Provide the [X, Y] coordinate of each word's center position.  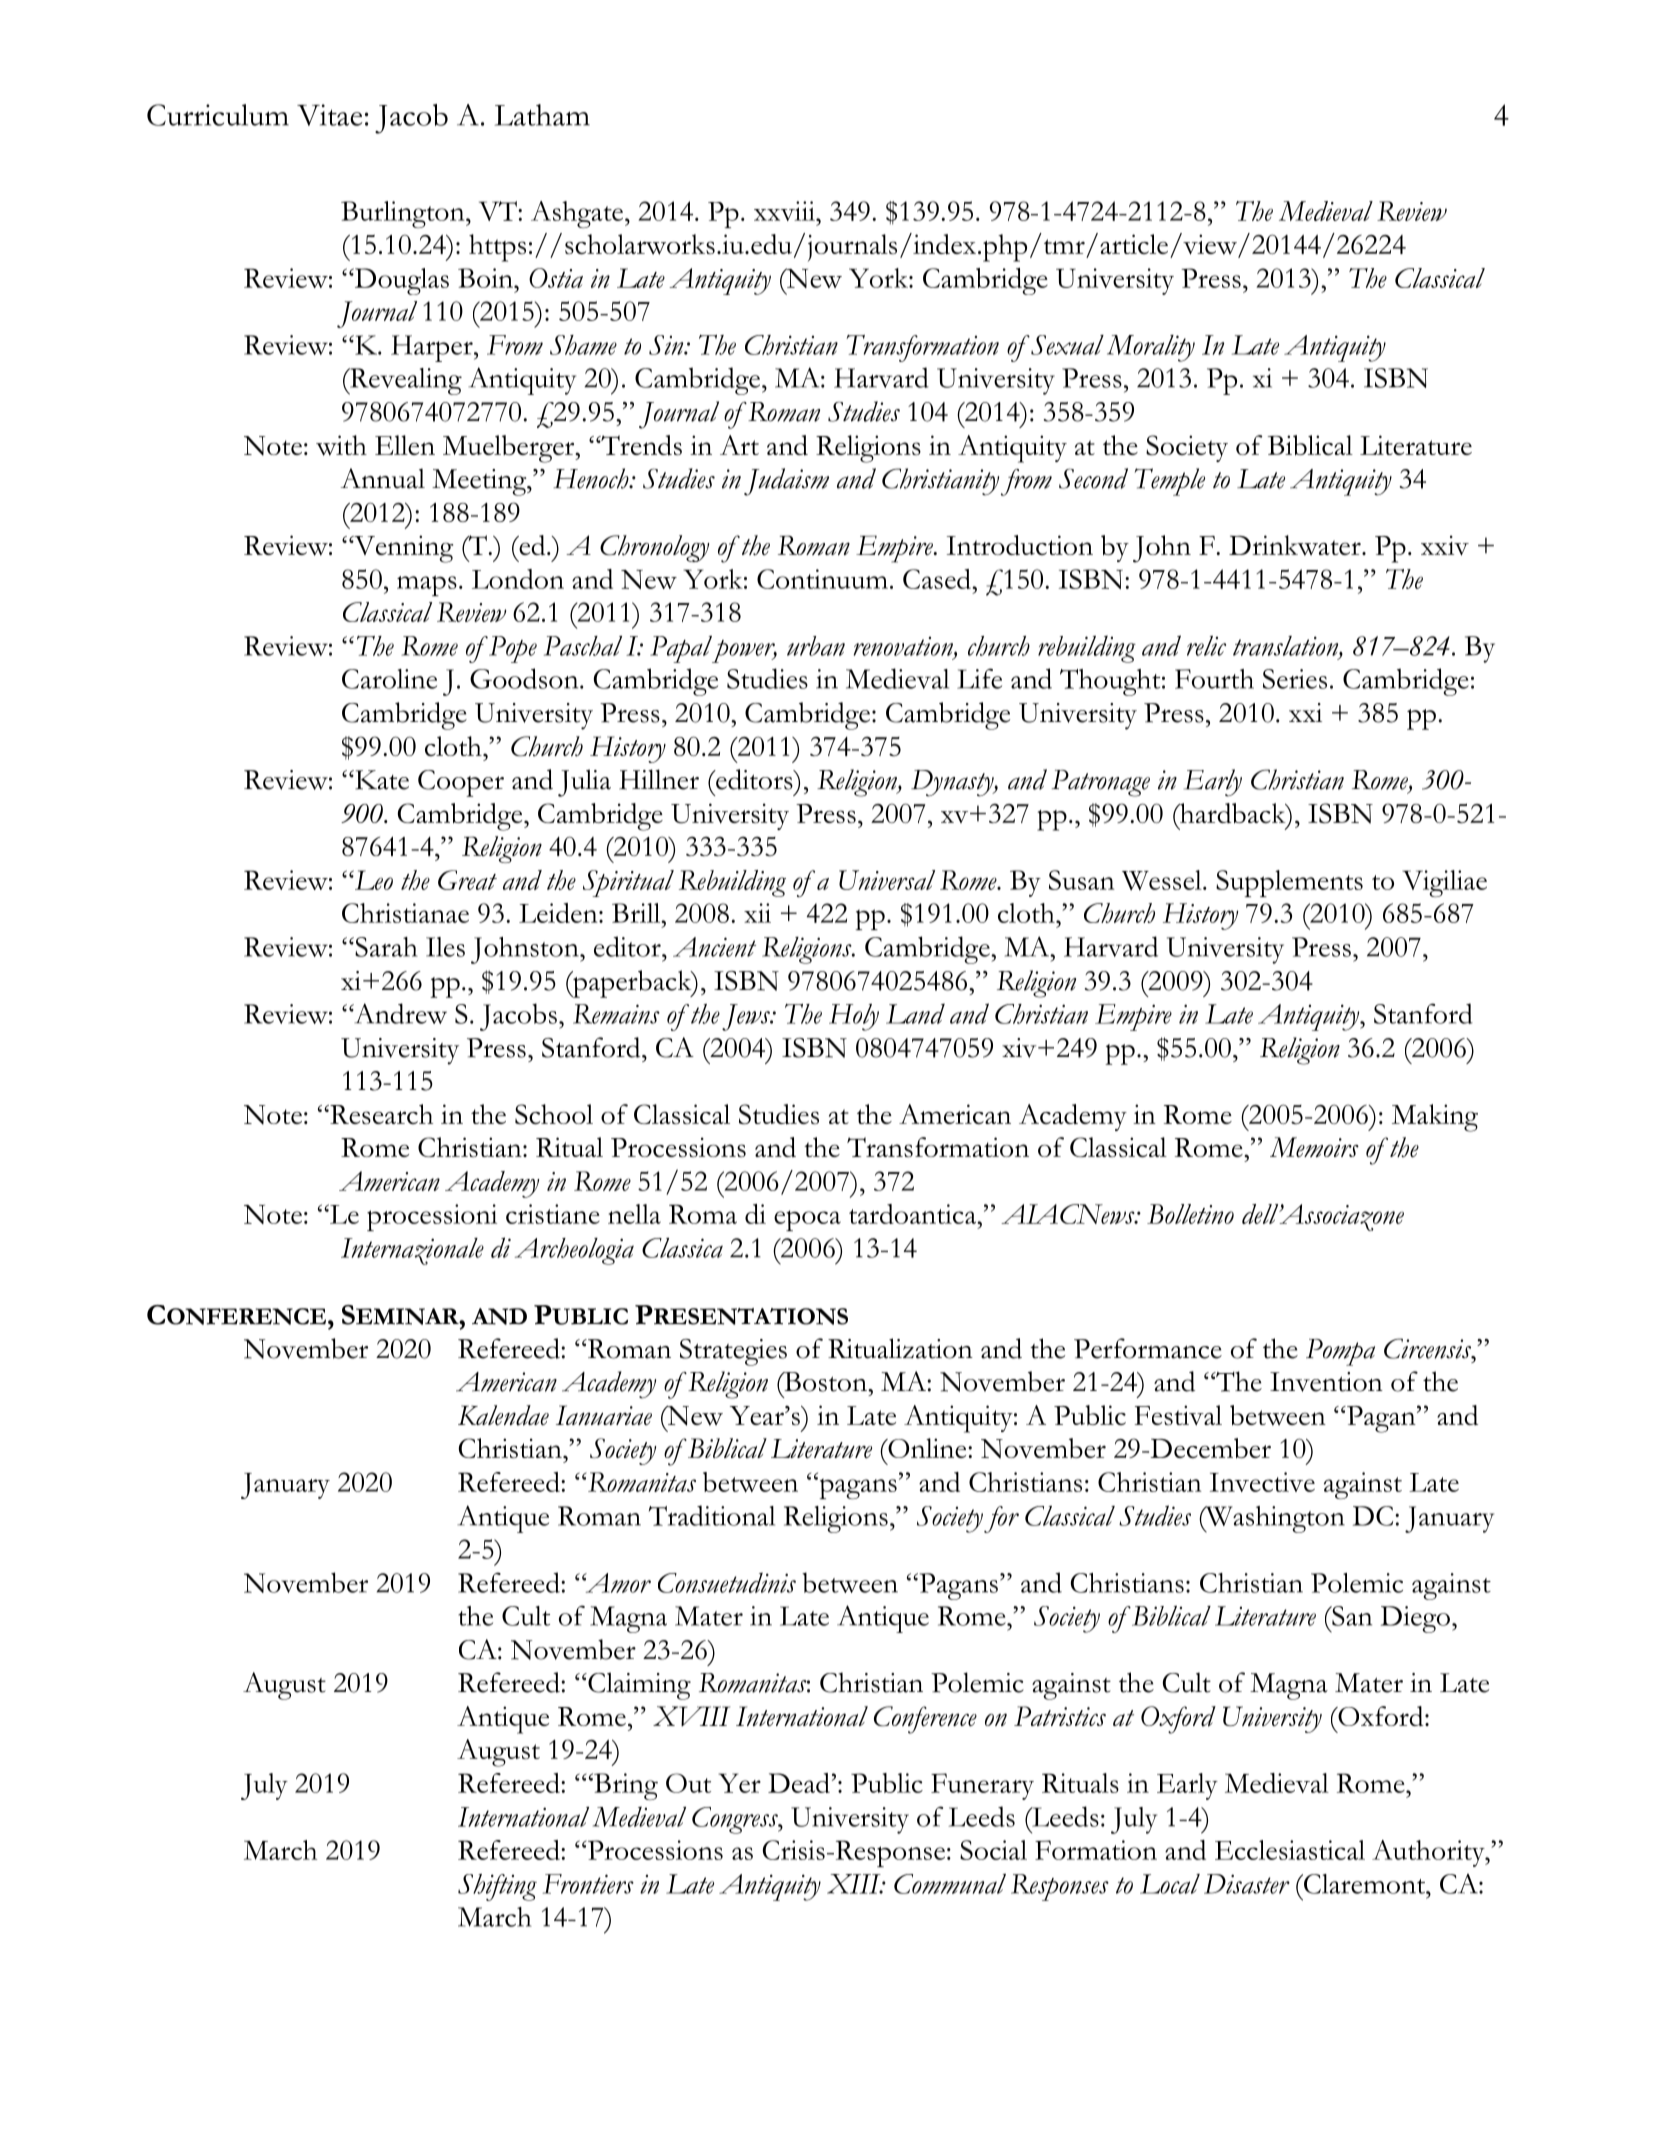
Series [1295, 679]
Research [380, 1114]
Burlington [404, 214]
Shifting [497, 1887]
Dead [799, 1783]
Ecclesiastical [1290, 1850]
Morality [1151, 348]
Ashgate [578, 214]
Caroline [389, 679]
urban [816, 646]
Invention [1326, 1382]
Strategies [733, 1352]
